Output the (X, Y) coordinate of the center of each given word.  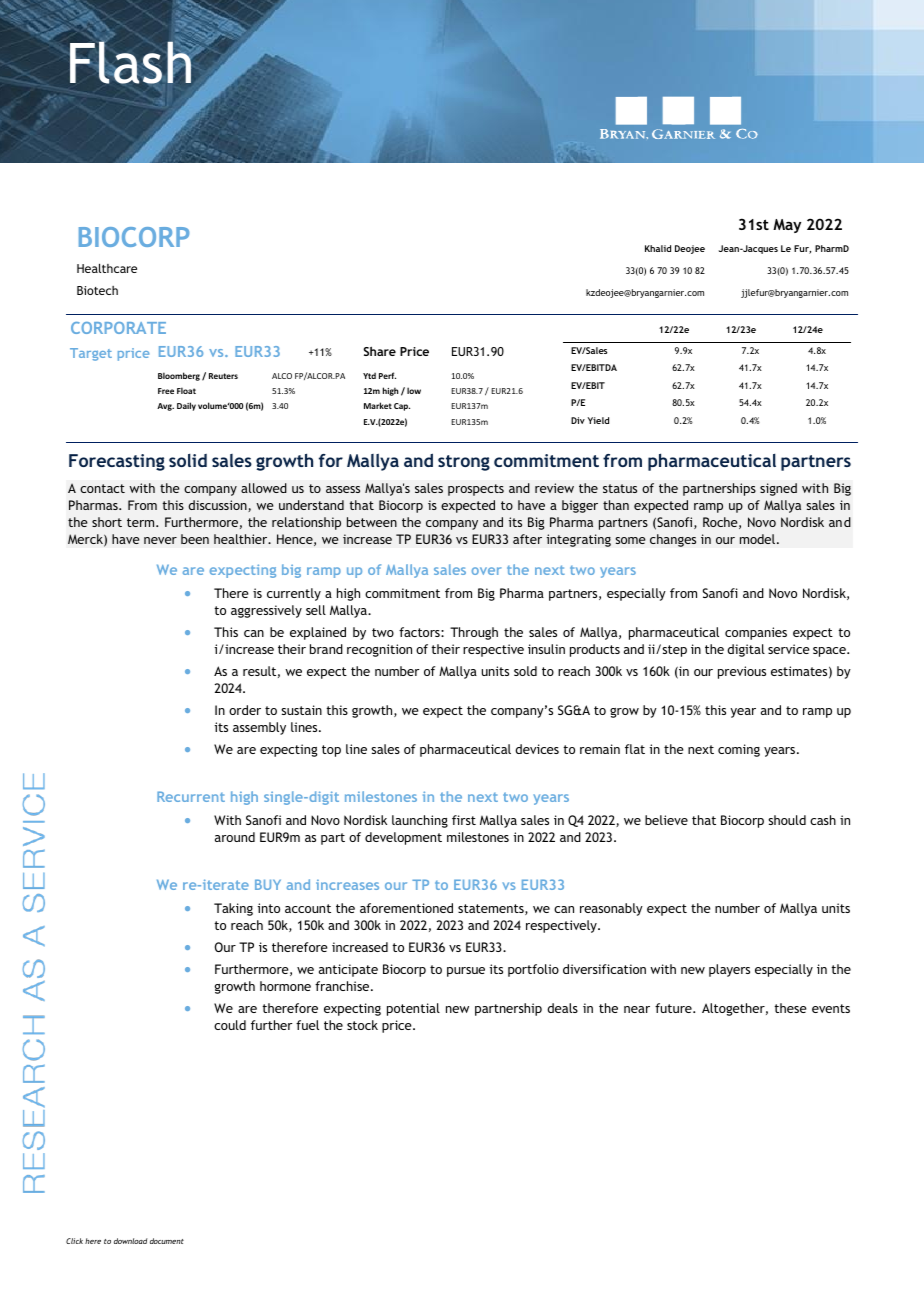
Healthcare (107, 268)
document (167, 1241)
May (787, 226)
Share (379, 351)
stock (362, 1025)
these (790, 1008)
